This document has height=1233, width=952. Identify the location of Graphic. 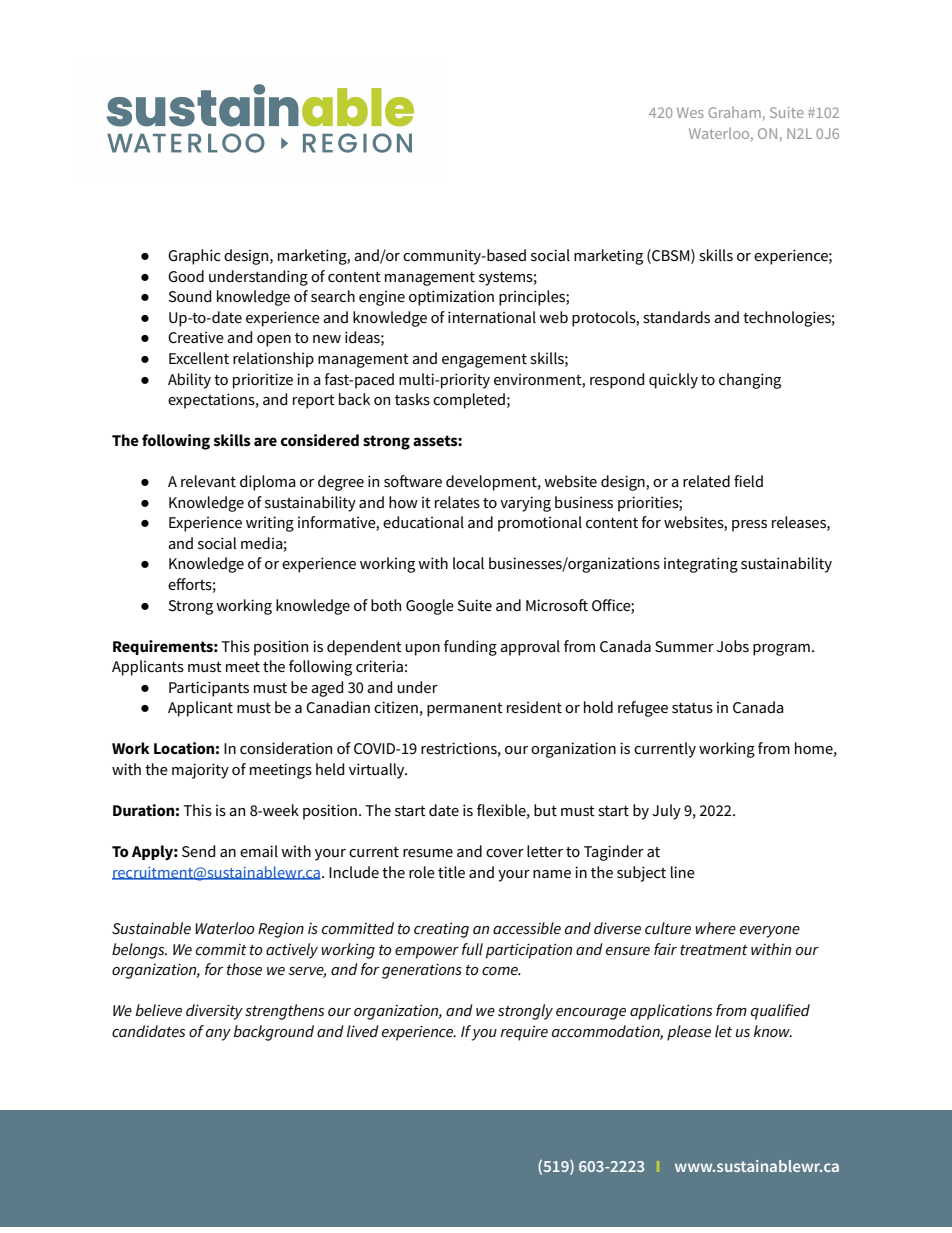
(194, 257).
